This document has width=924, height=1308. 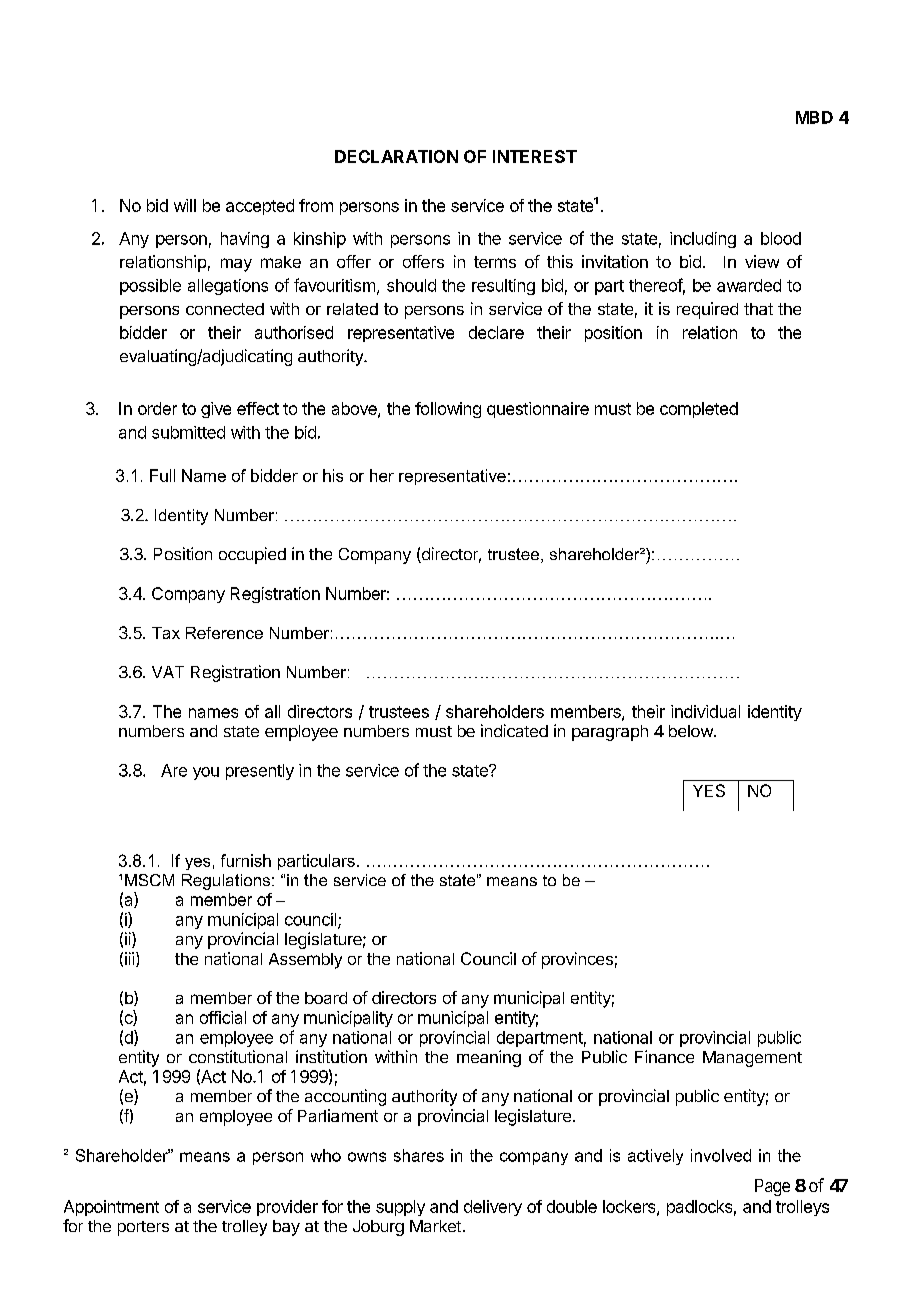 What do you see at coordinates (185, 205) in the document?
I see `will` at bounding box center [185, 205].
